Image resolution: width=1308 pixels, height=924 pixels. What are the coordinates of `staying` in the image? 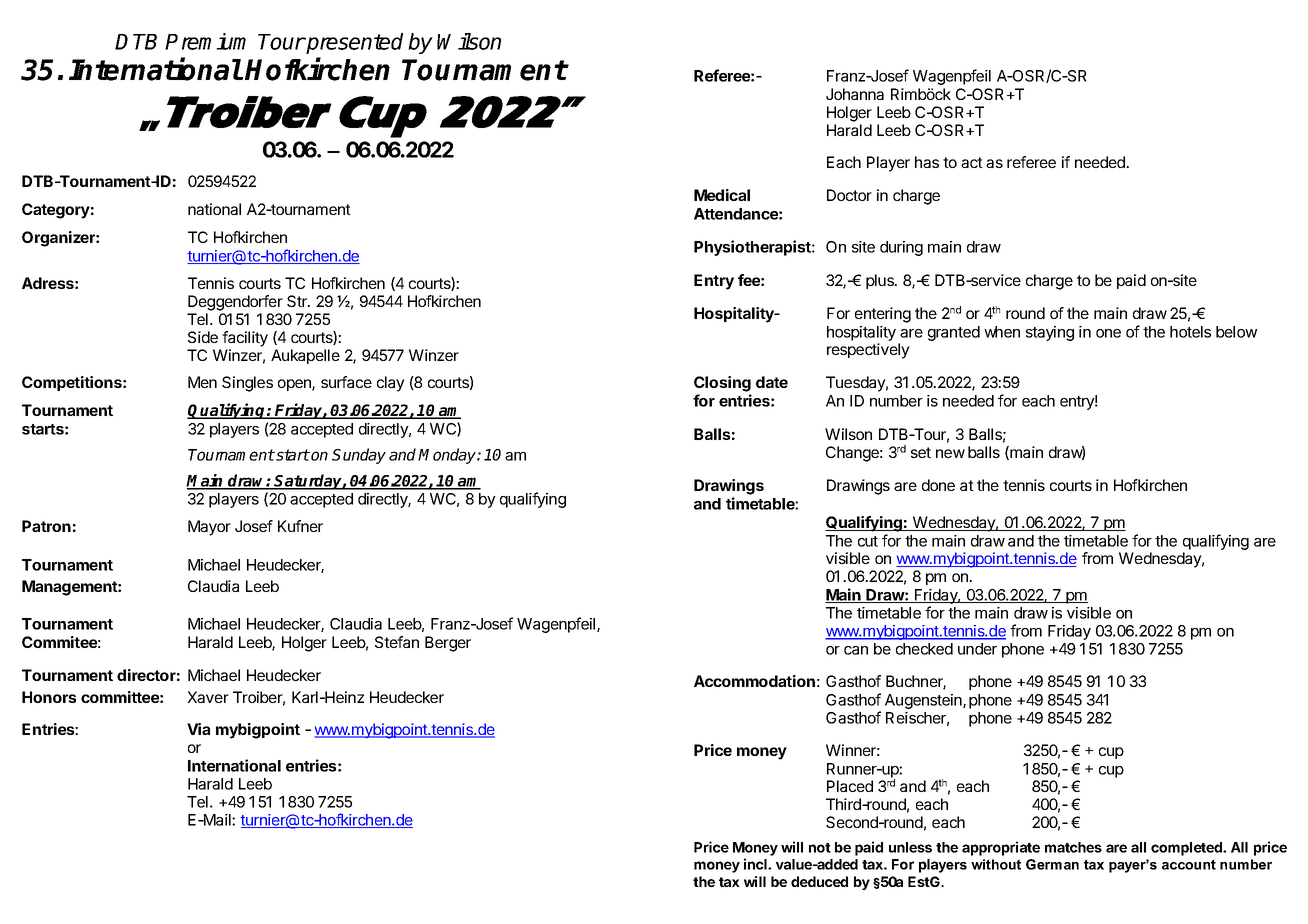 It's located at (1050, 333).
